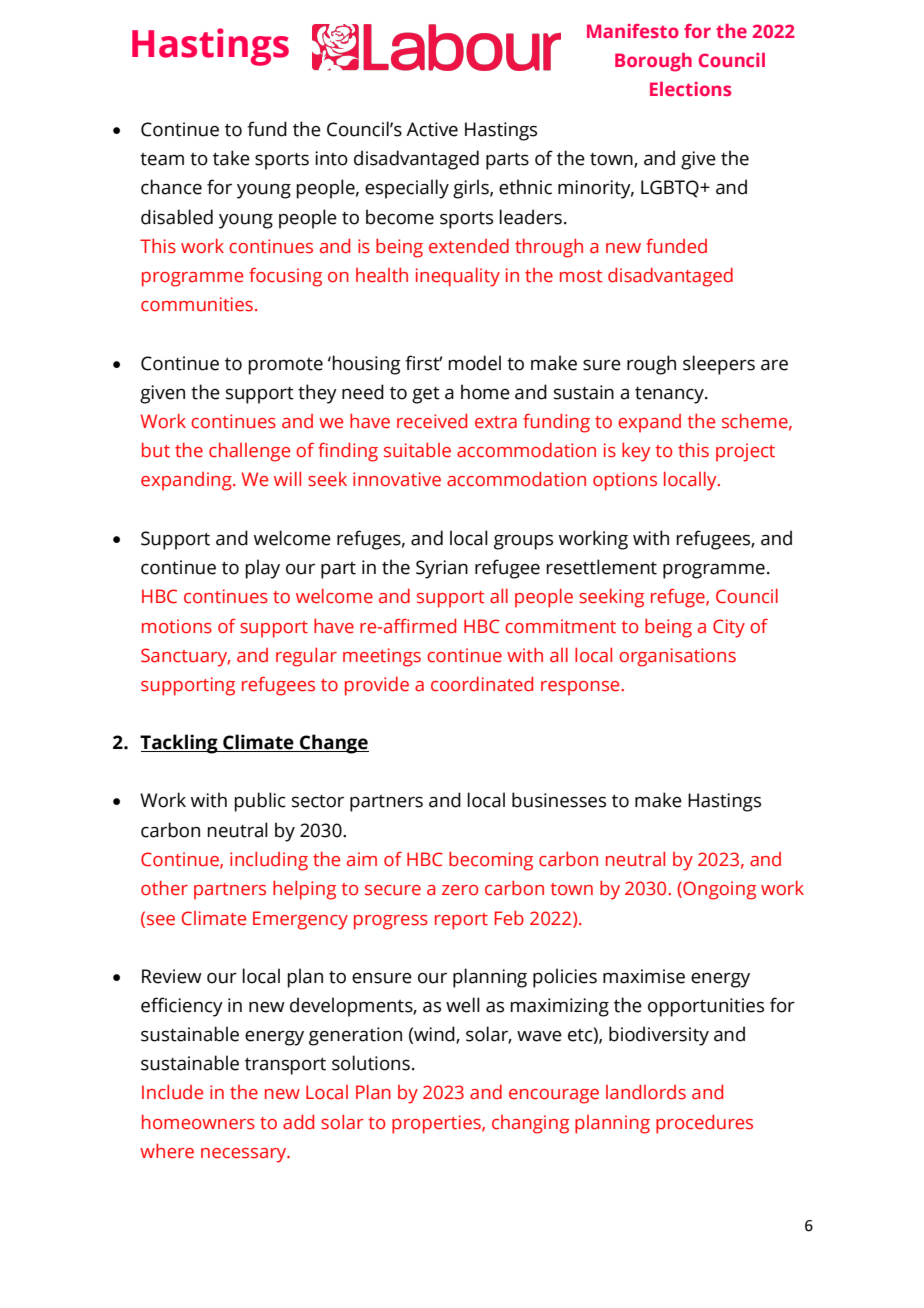 The image size is (924, 1308). I want to click on project, so click(745, 452).
